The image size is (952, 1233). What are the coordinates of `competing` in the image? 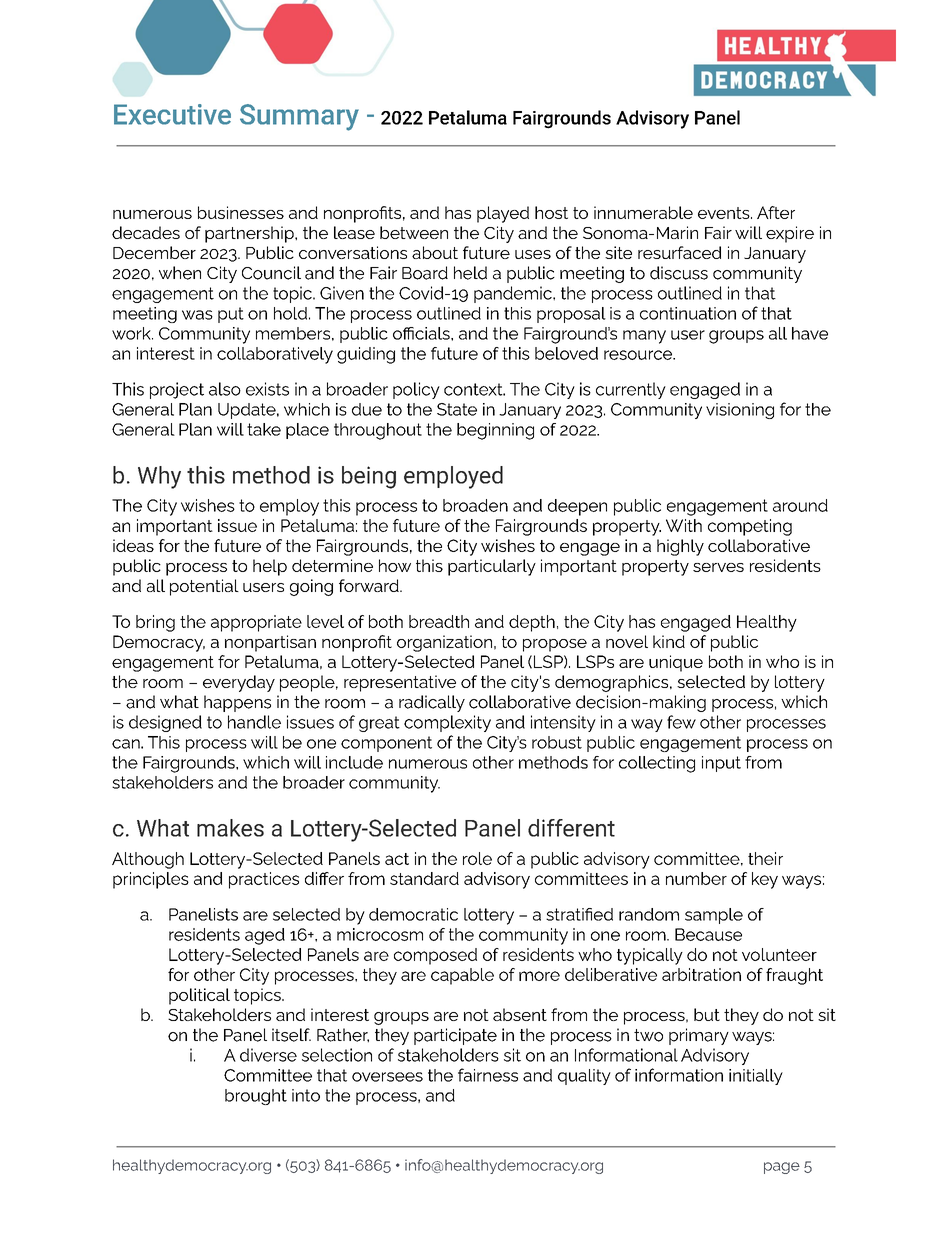 It's located at (750, 527).
